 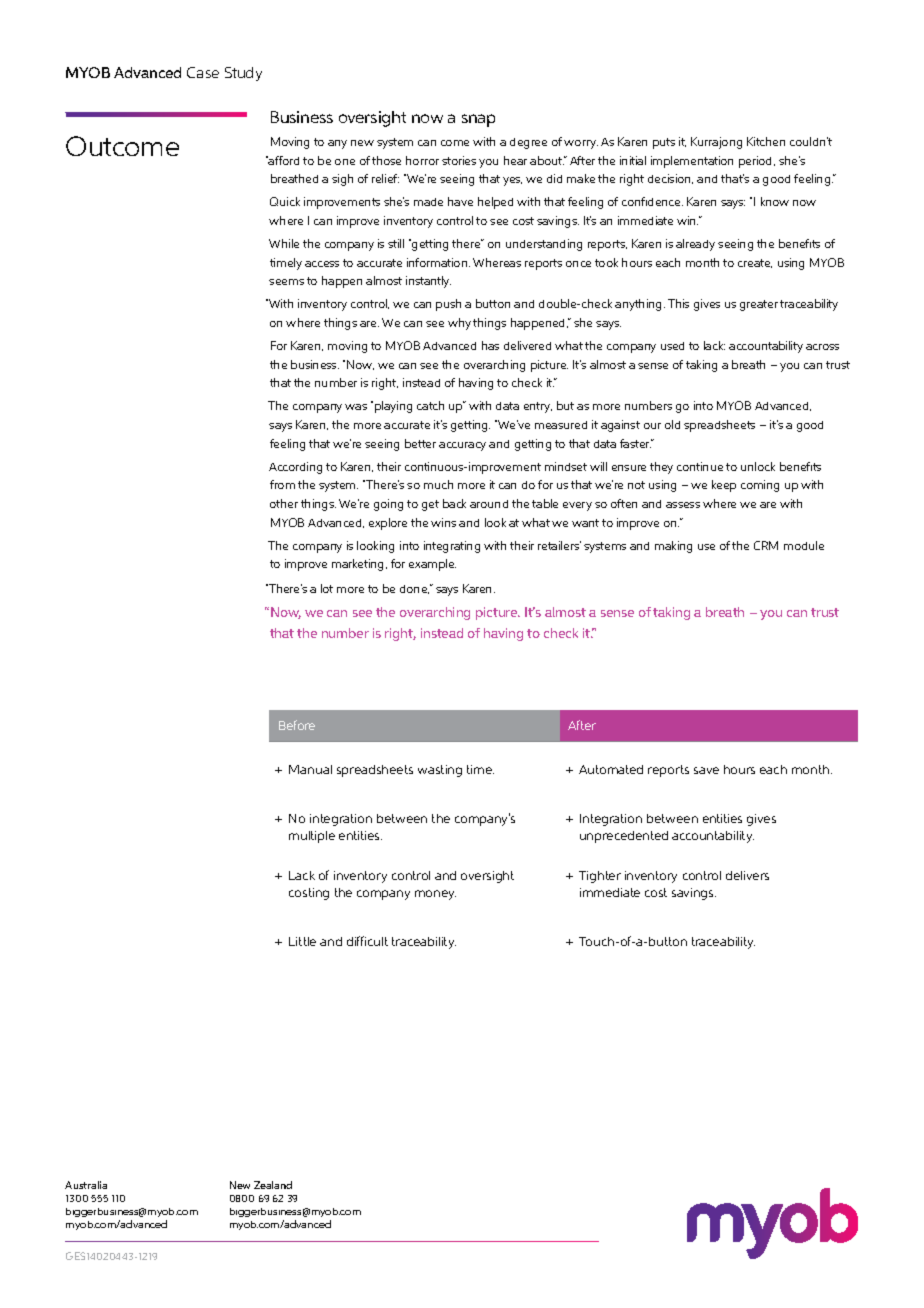 I want to click on from, so click(x=282, y=484).
